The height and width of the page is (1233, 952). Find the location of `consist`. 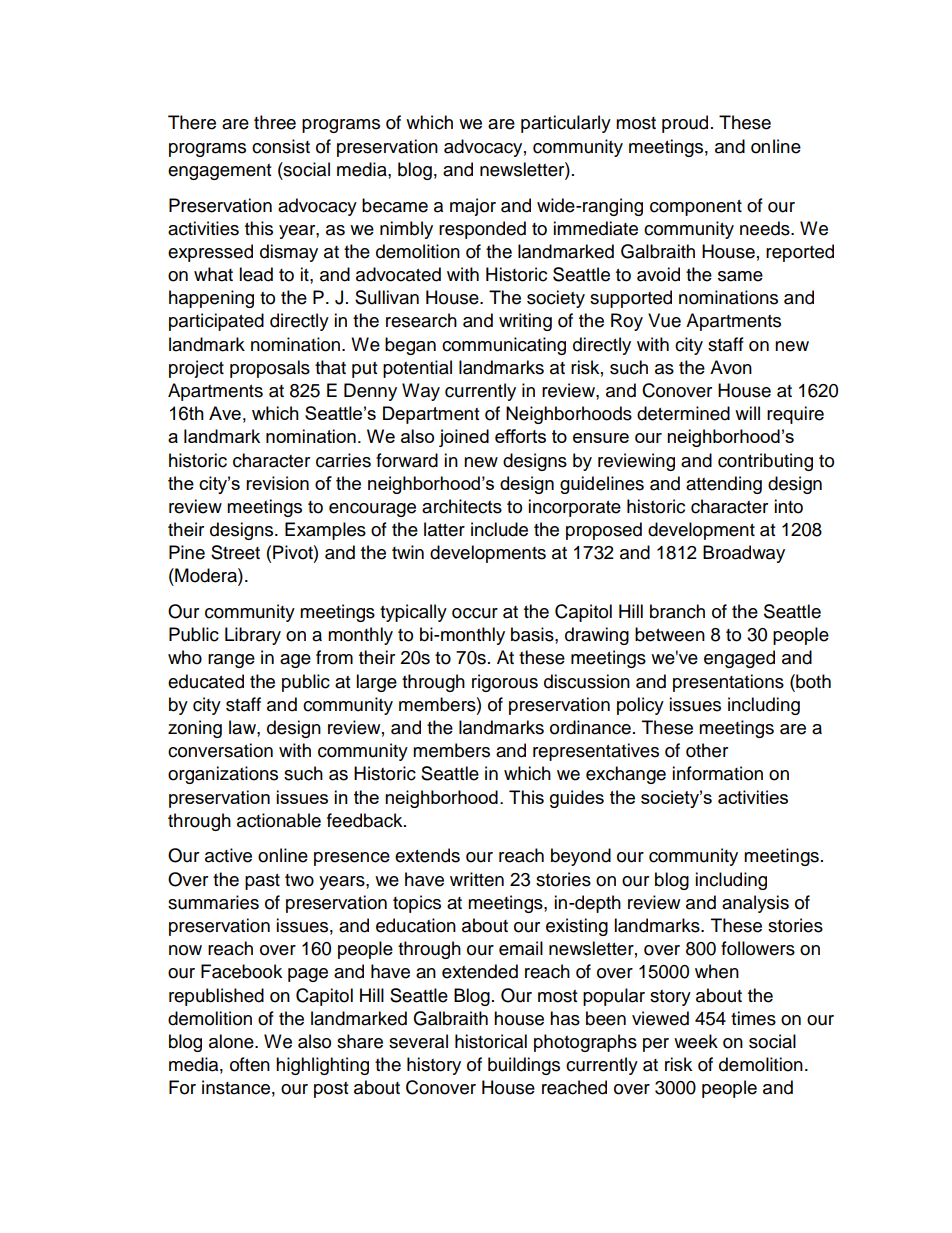

consist is located at coordinates (281, 146).
